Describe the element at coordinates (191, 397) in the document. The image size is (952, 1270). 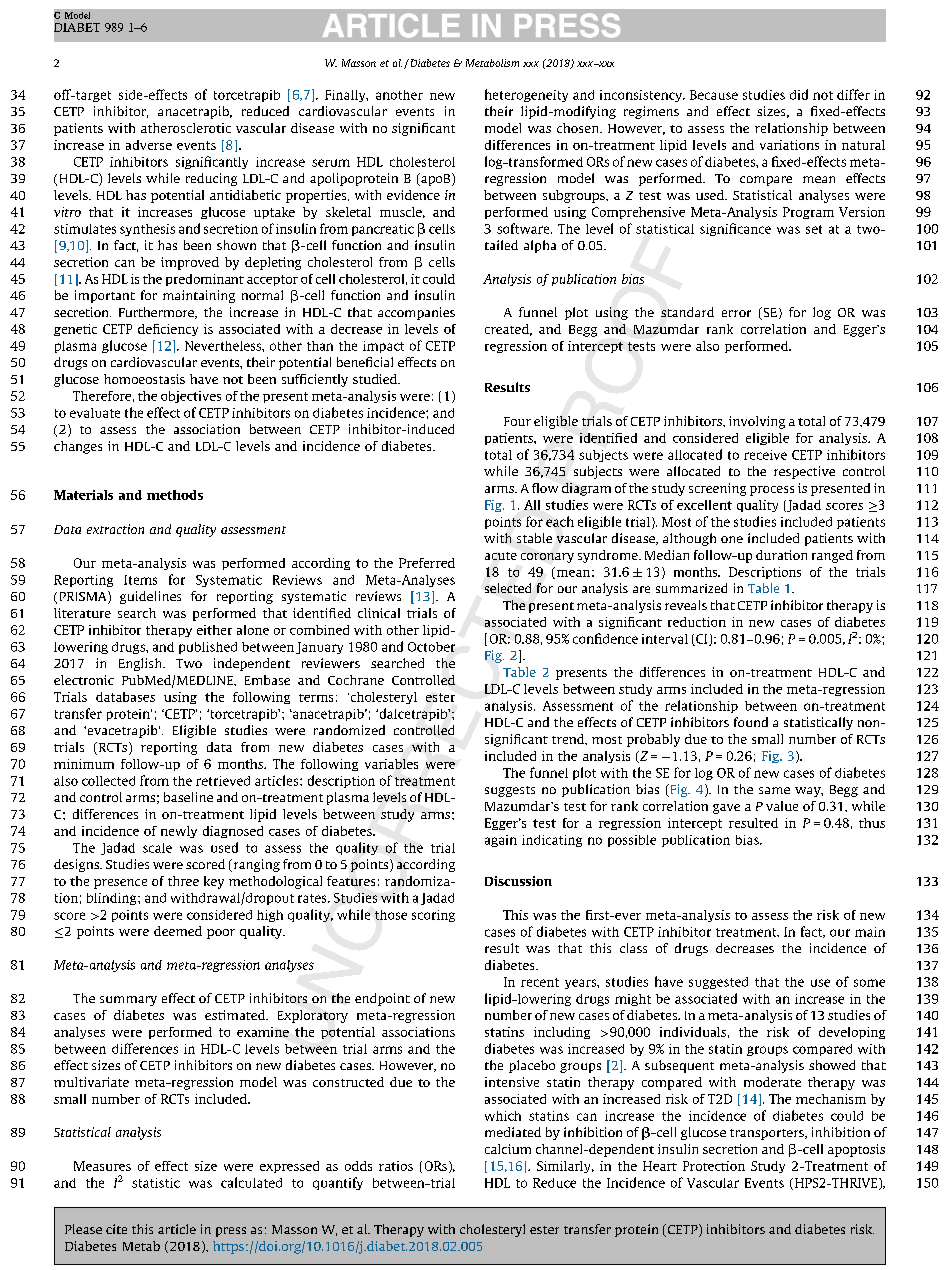
I see `objectives` at that location.
